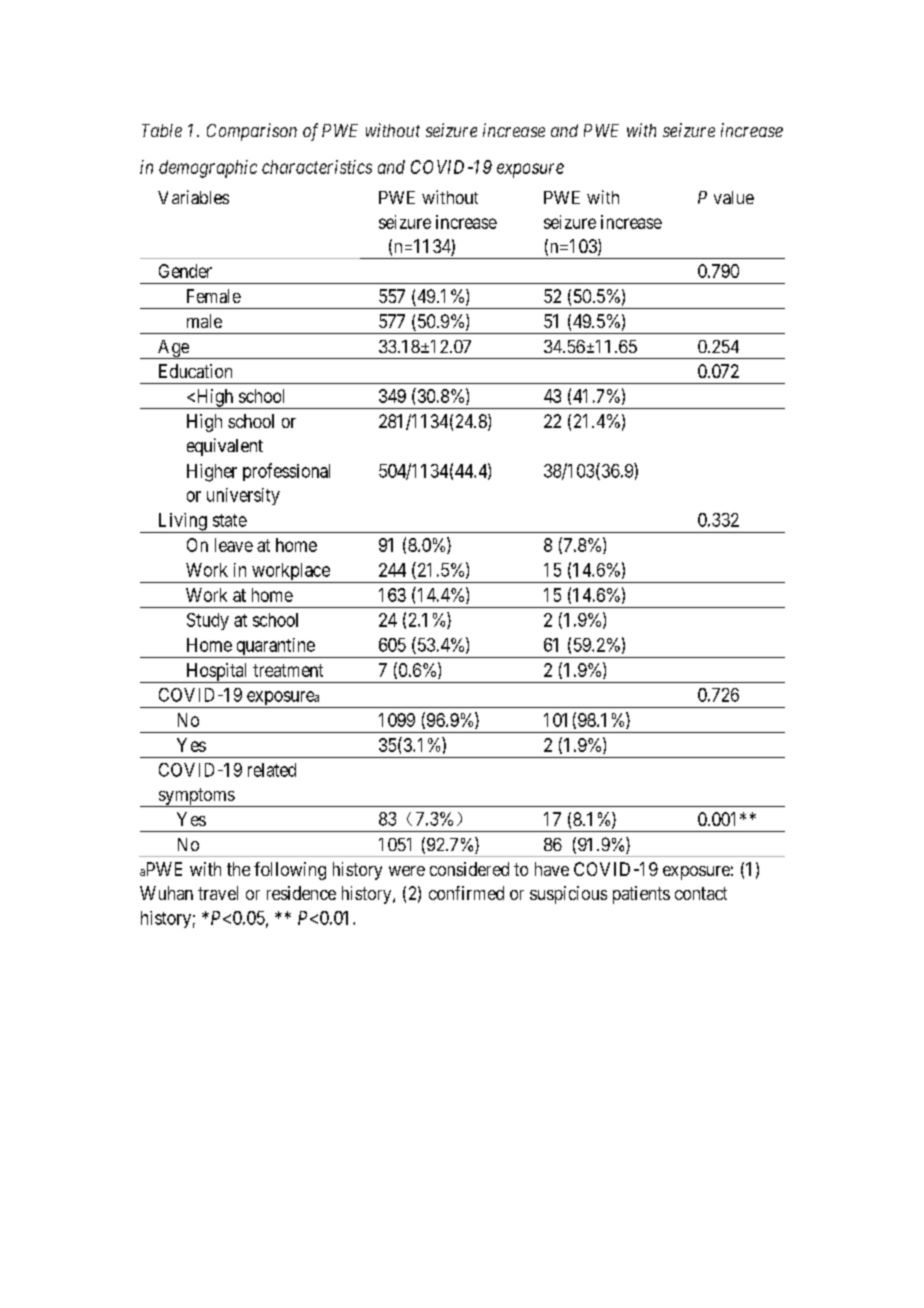 Image resolution: width=924 pixels, height=1308 pixels. What do you see at coordinates (208, 621) in the screenshot?
I see `Study` at bounding box center [208, 621].
